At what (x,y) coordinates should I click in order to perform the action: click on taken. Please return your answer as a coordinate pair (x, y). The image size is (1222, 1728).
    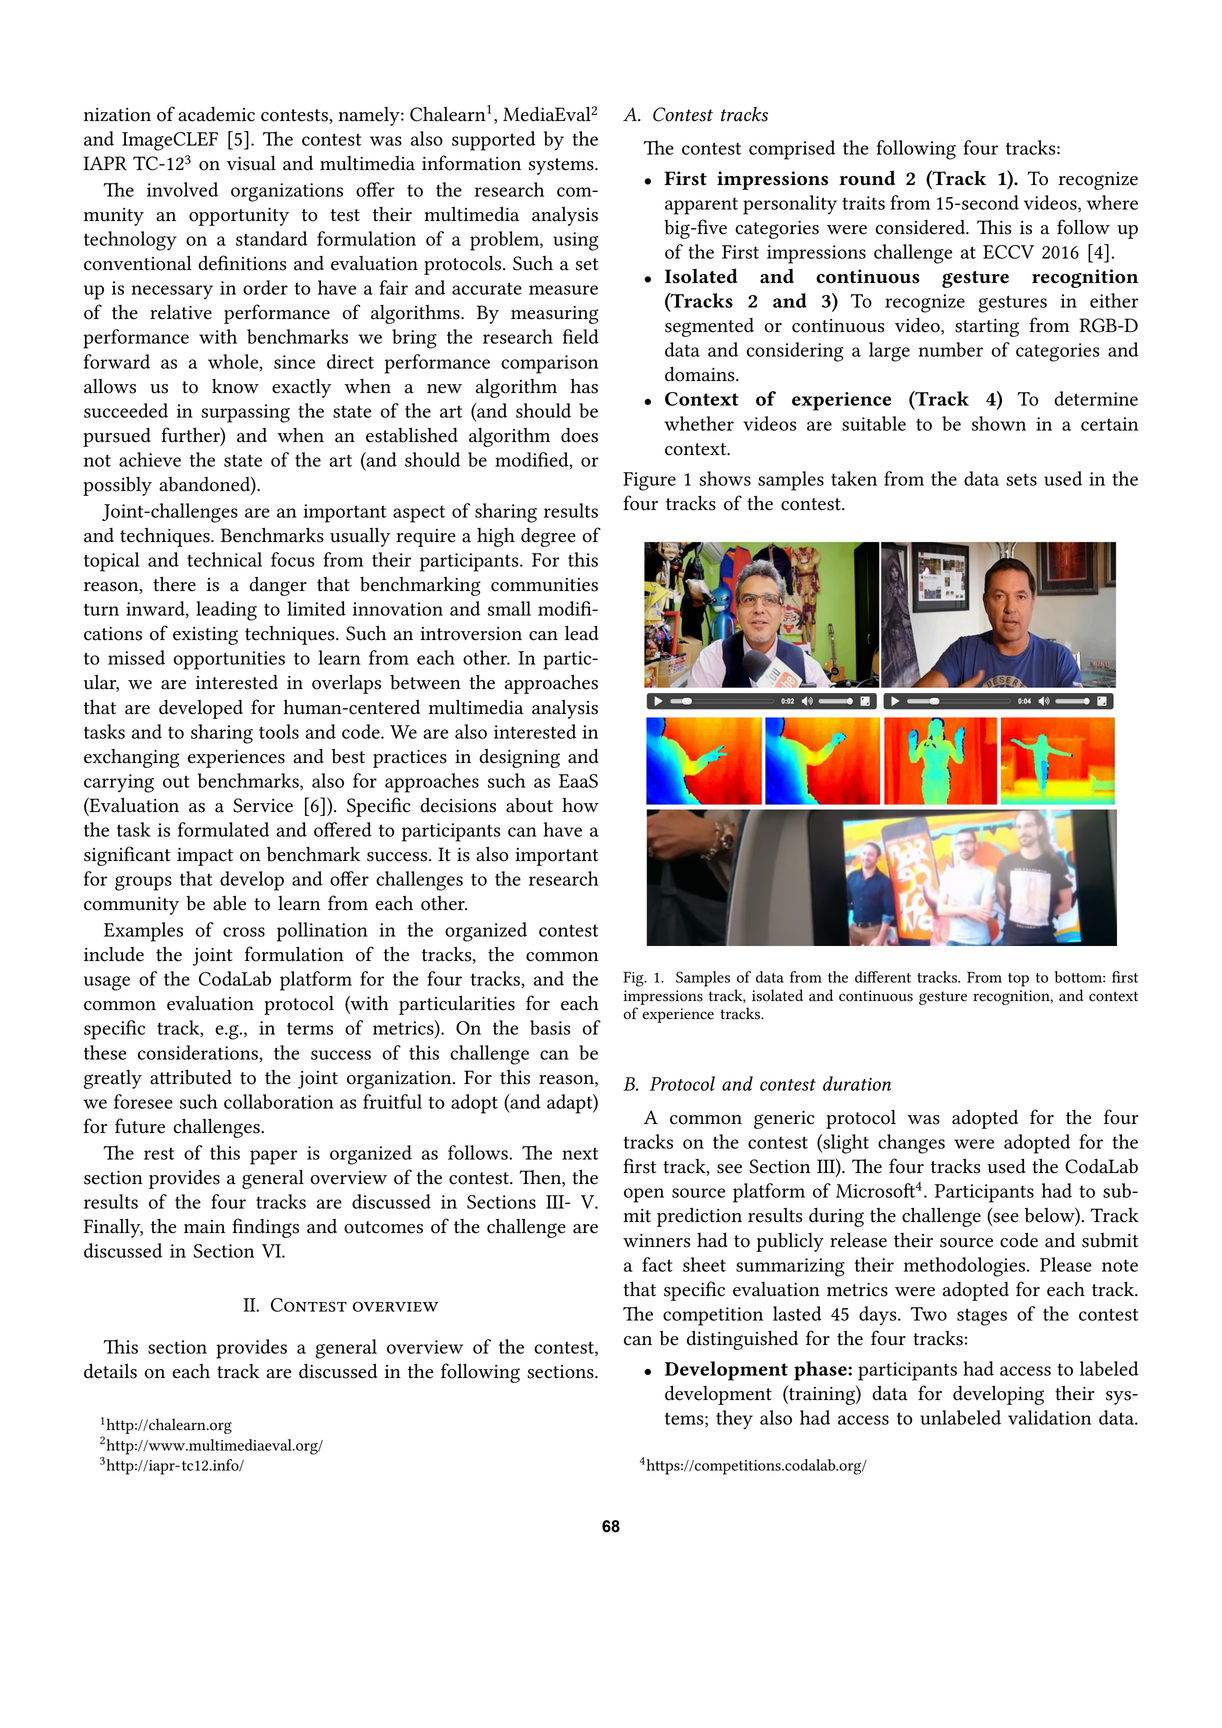
    Looking at the image, I should click on (854, 478).
